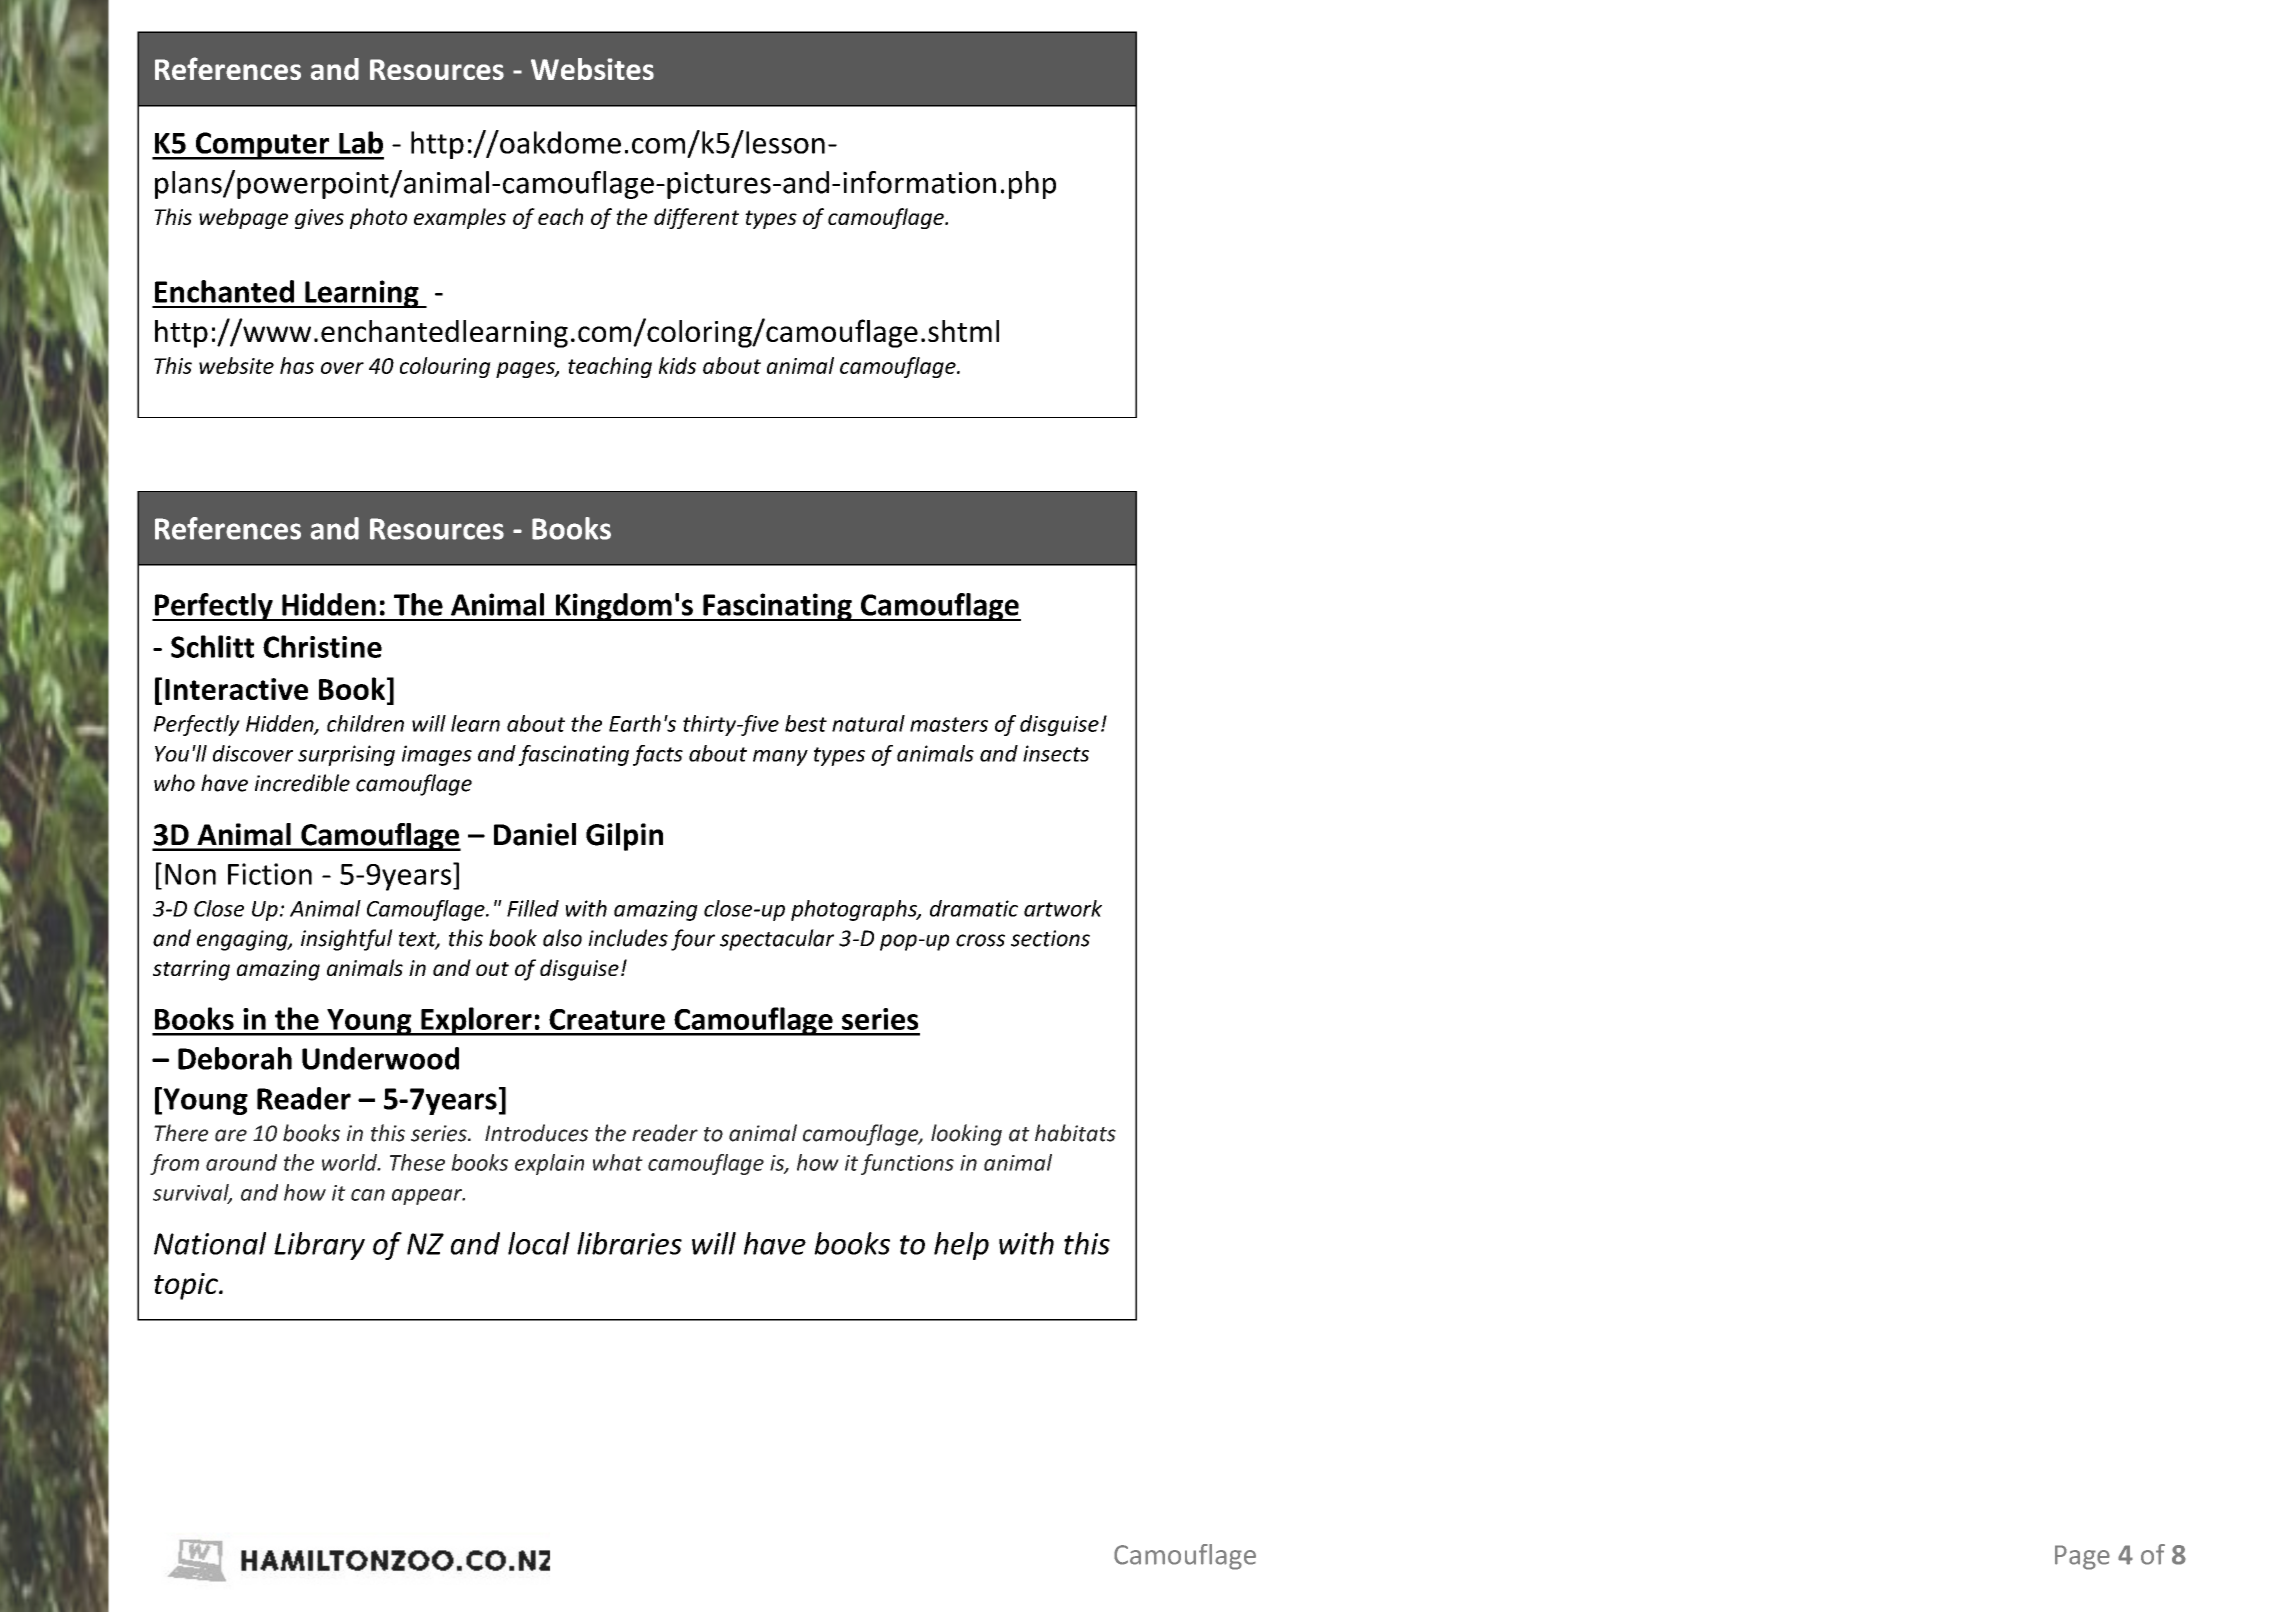 The height and width of the image is (1612, 2280). I want to click on Interactive, so click(236, 689).
